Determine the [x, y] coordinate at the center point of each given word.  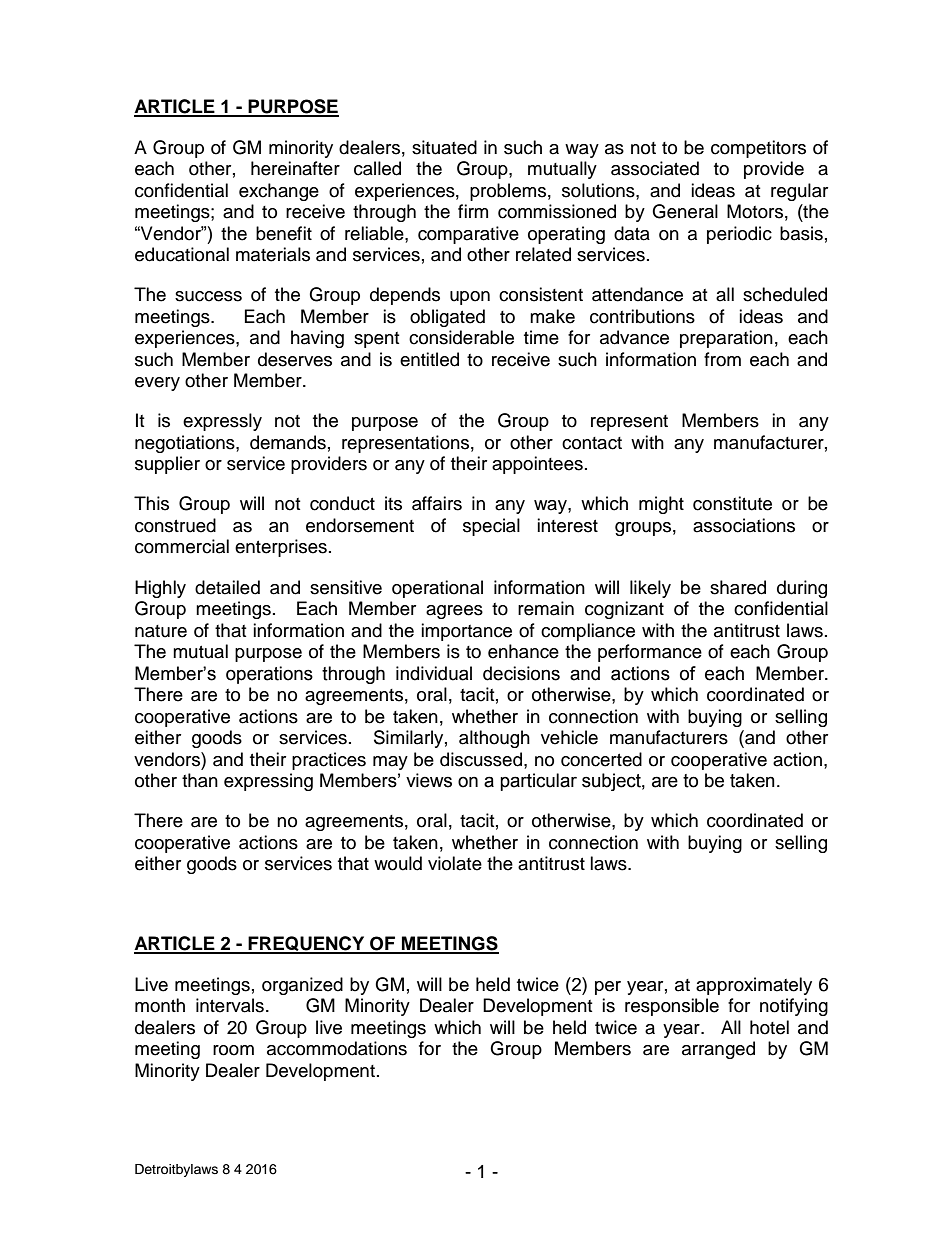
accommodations [337, 1048]
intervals [230, 1005]
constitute [732, 503]
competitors [758, 149]
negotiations [186, 444]
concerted [601, 759]
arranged [718, 1050]
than [200, 780]
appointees [537, 465]
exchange [279, 192]
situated [444, 147]
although [494, 739]
